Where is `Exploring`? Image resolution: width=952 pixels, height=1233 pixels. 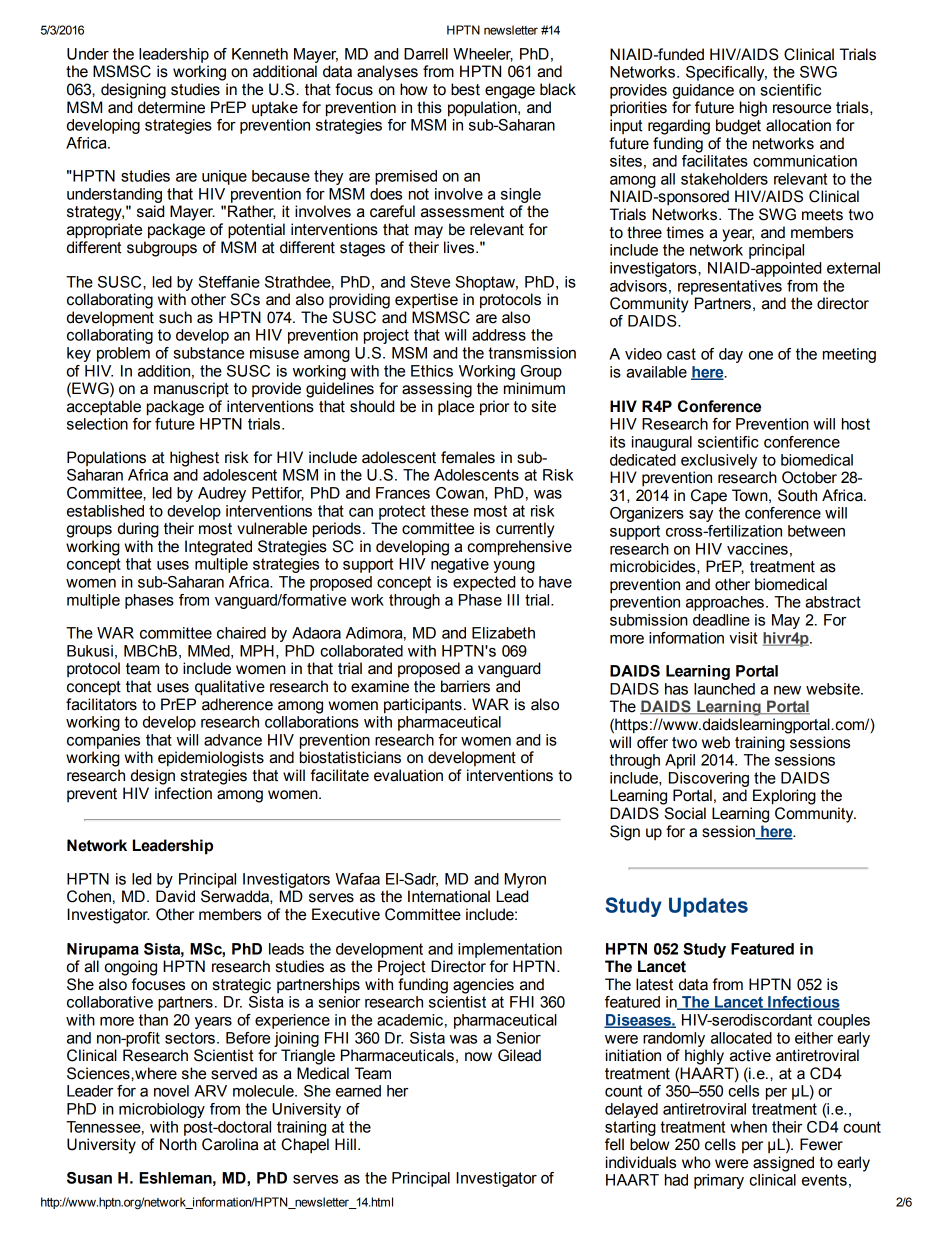 Exploring is located at coordinates (784, 797).
